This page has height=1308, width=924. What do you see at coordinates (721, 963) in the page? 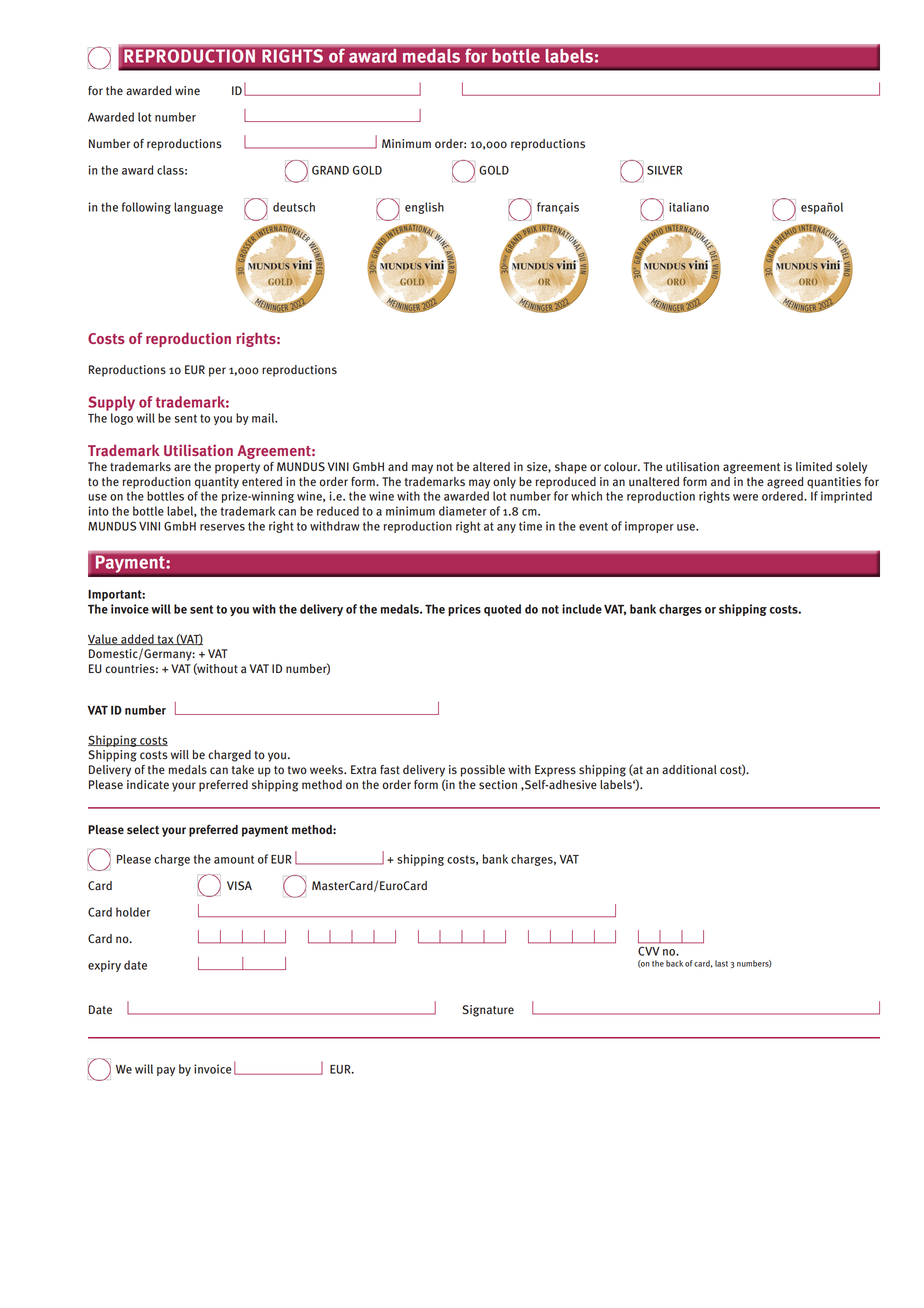
I see `last` at bounding box center [721, 963].
